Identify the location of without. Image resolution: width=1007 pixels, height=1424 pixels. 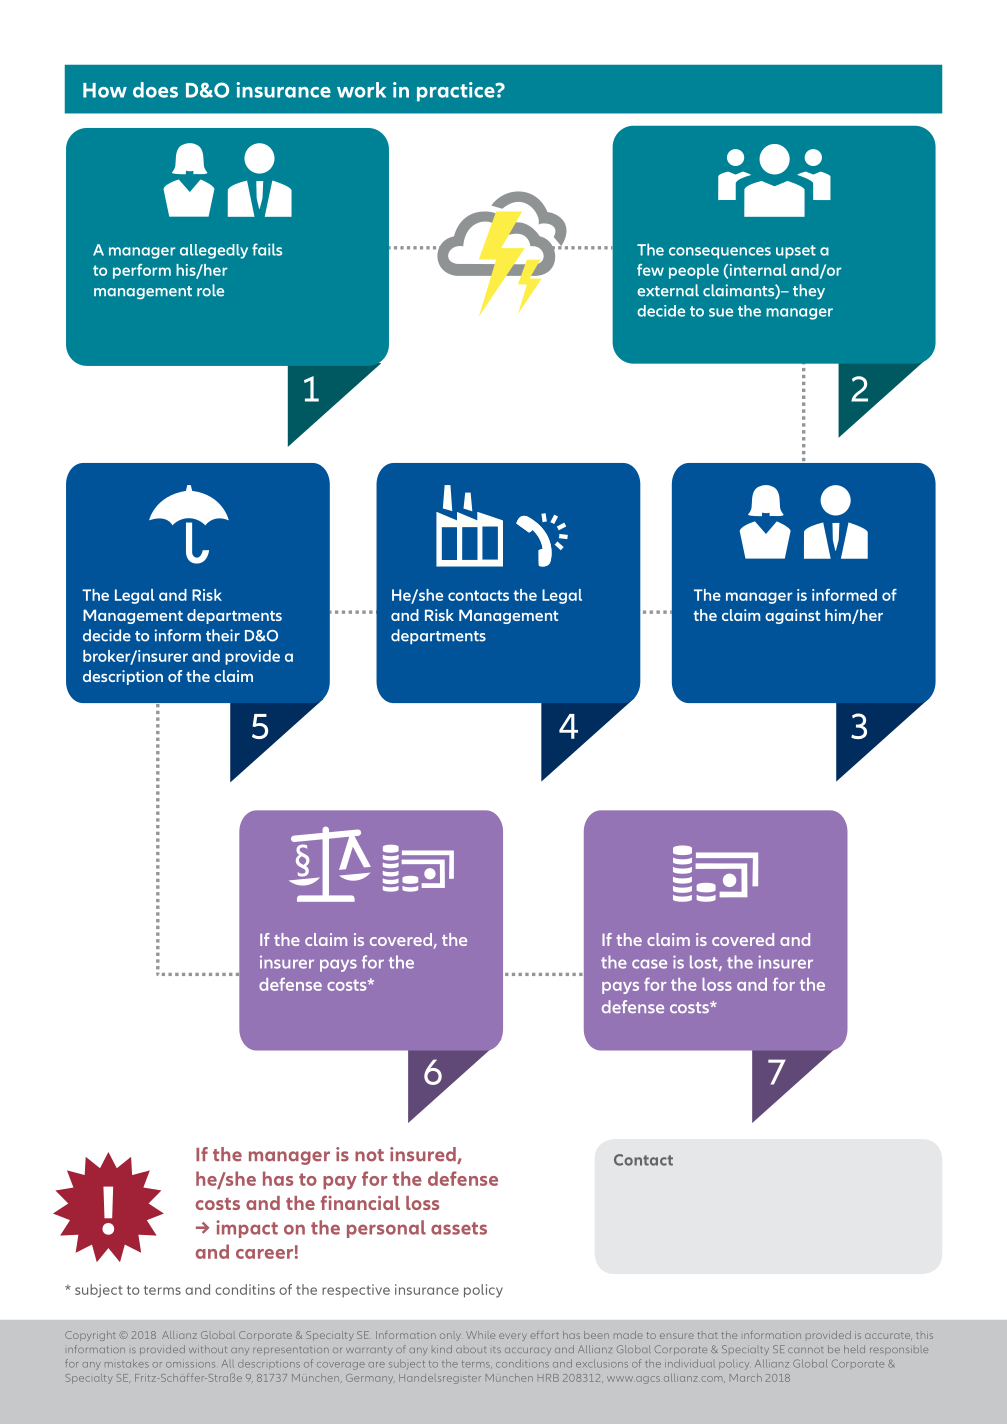
(207, 1349).
